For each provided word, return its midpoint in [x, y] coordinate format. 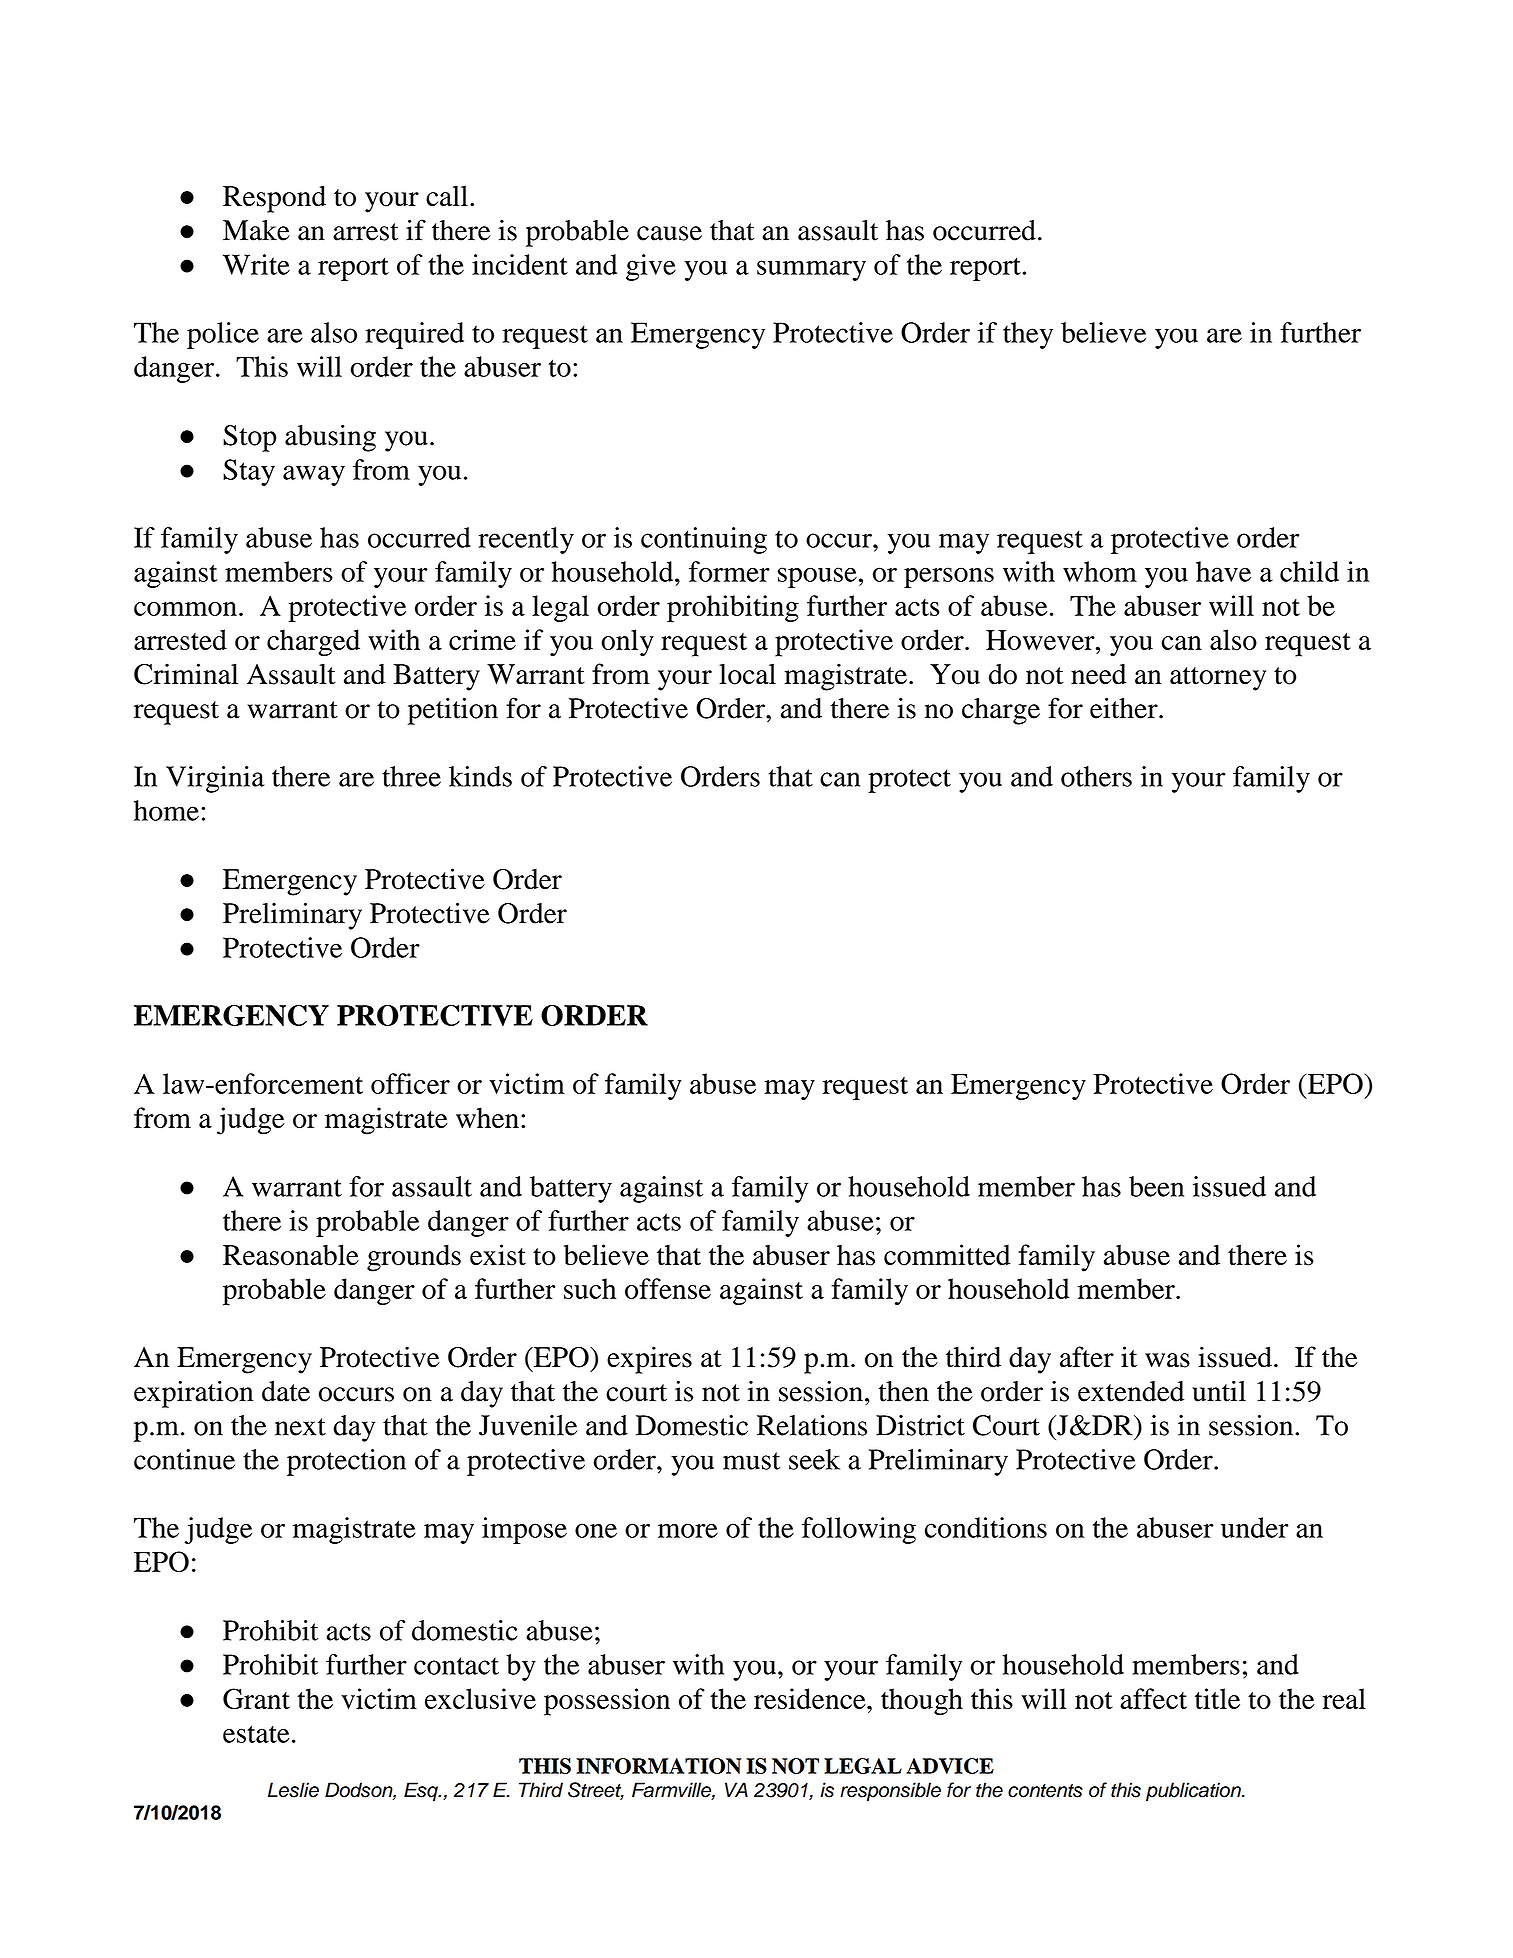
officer [410, 1083]
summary [811, 270]
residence [811, 1698]
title [1217, 1698]
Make [256, 230]
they [1028, 335]
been [1156, 1186]
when [487, 1117]
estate [256, 1734]
